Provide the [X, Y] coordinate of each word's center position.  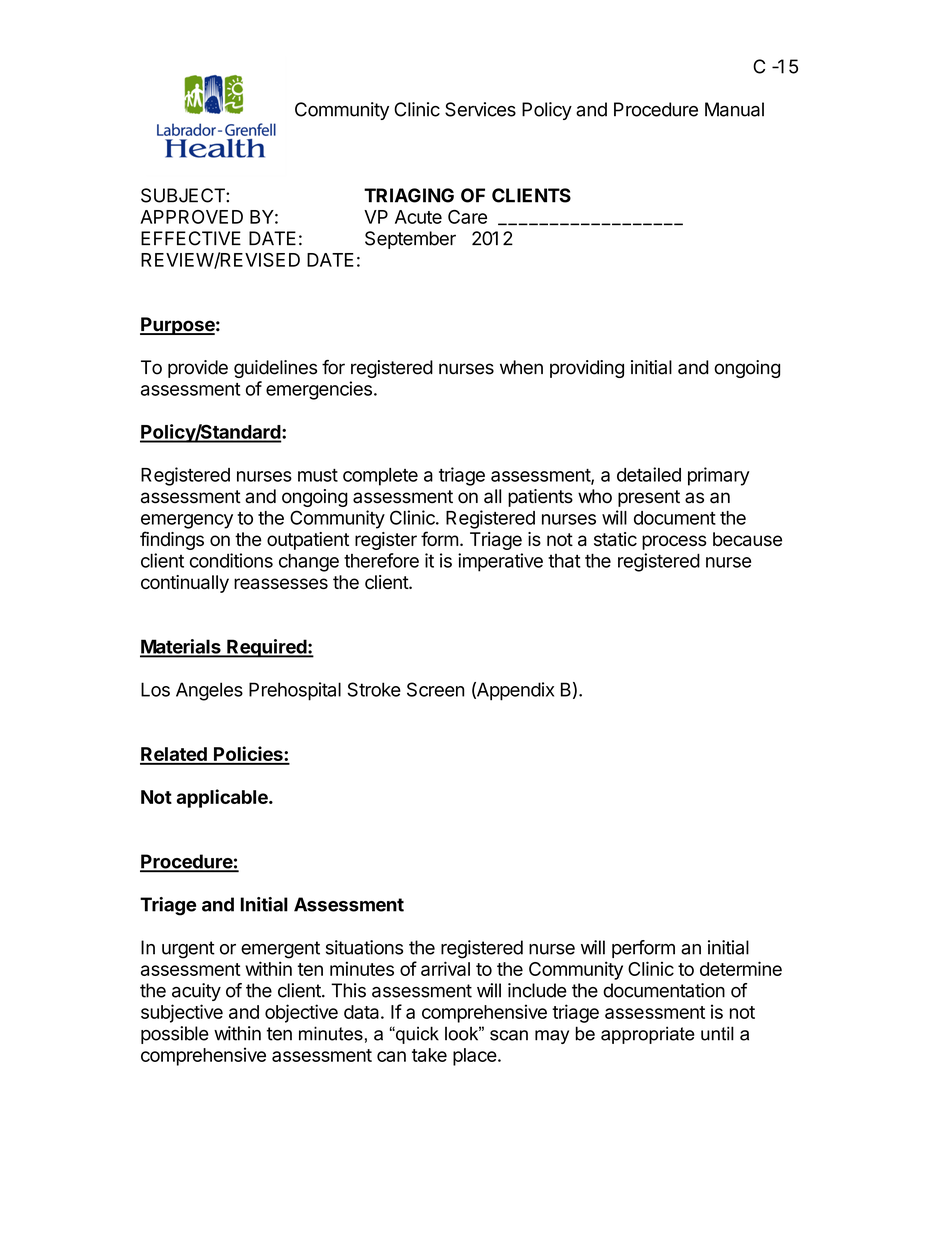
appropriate [648, 1035]
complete [380, 477]
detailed [649, 474]
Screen [435, 689]
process [674, 542]
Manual [734, 109]
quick [416, 1035]
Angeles [209, 691]
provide [198, 369]
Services [480, 109]
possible [175, 1035]
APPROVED [191, 217]
